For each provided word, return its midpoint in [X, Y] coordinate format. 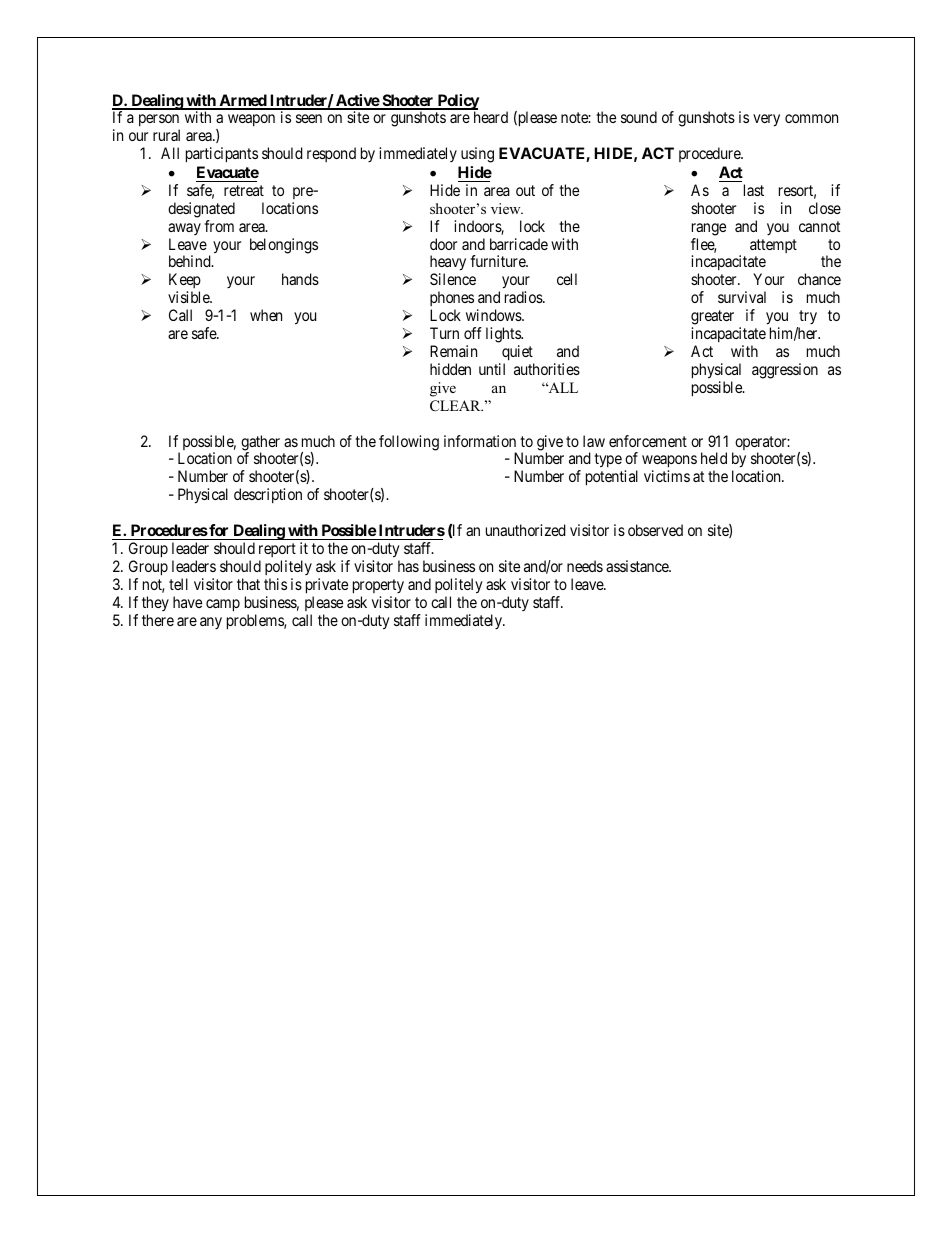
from [219, 226]
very [766, 120]
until [492, 369]
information [480, 441]
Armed [242, 101]
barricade [519, 244]
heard [491, 117]
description [268, 495]
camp [223, 605]
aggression [785, 371]
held [714, 458]
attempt [773, 246]
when [266, 315]
